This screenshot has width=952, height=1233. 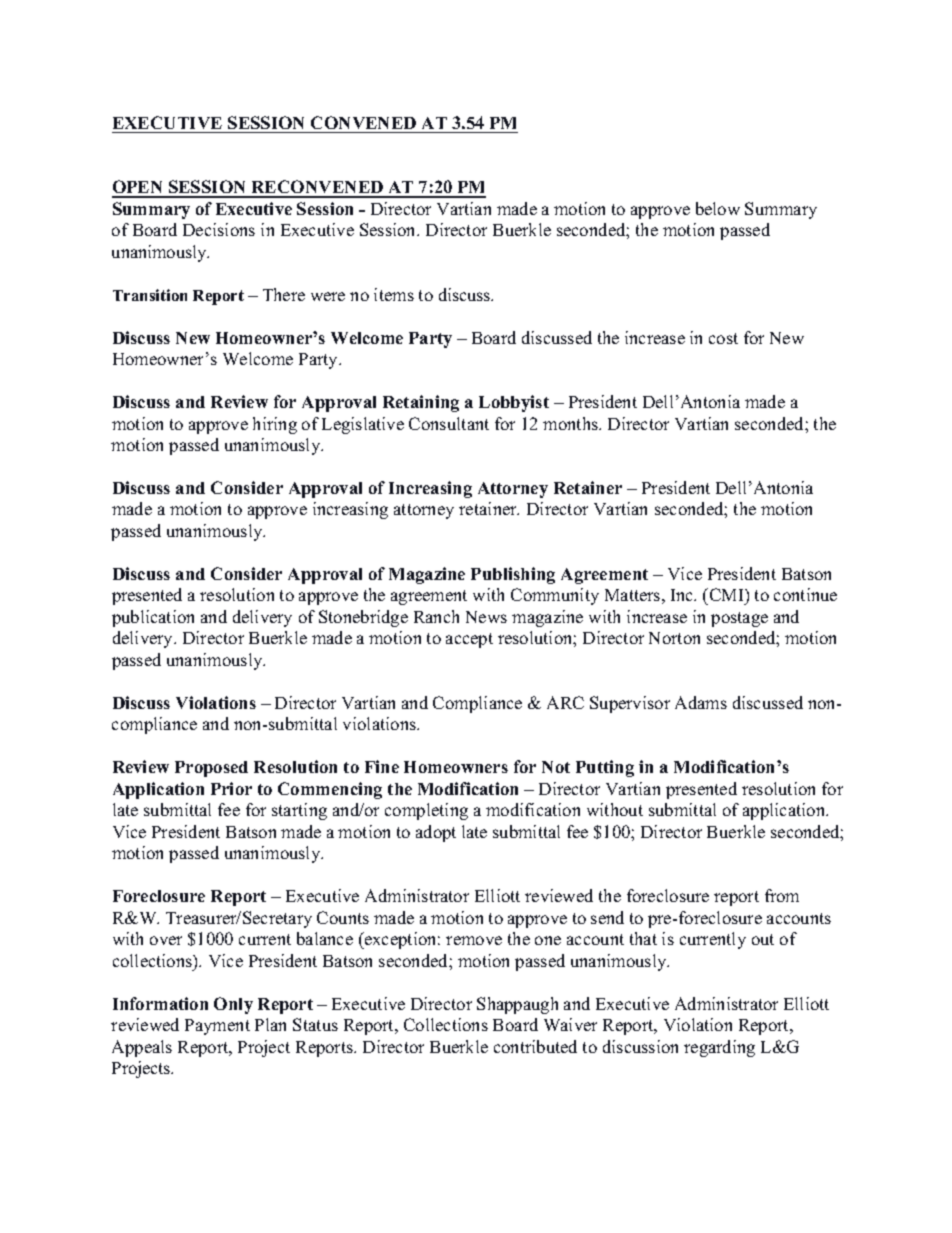 What do you see at coordinates (436, 833) in the screenshot?
I see `adopt` at bounding box center [436, 833].
